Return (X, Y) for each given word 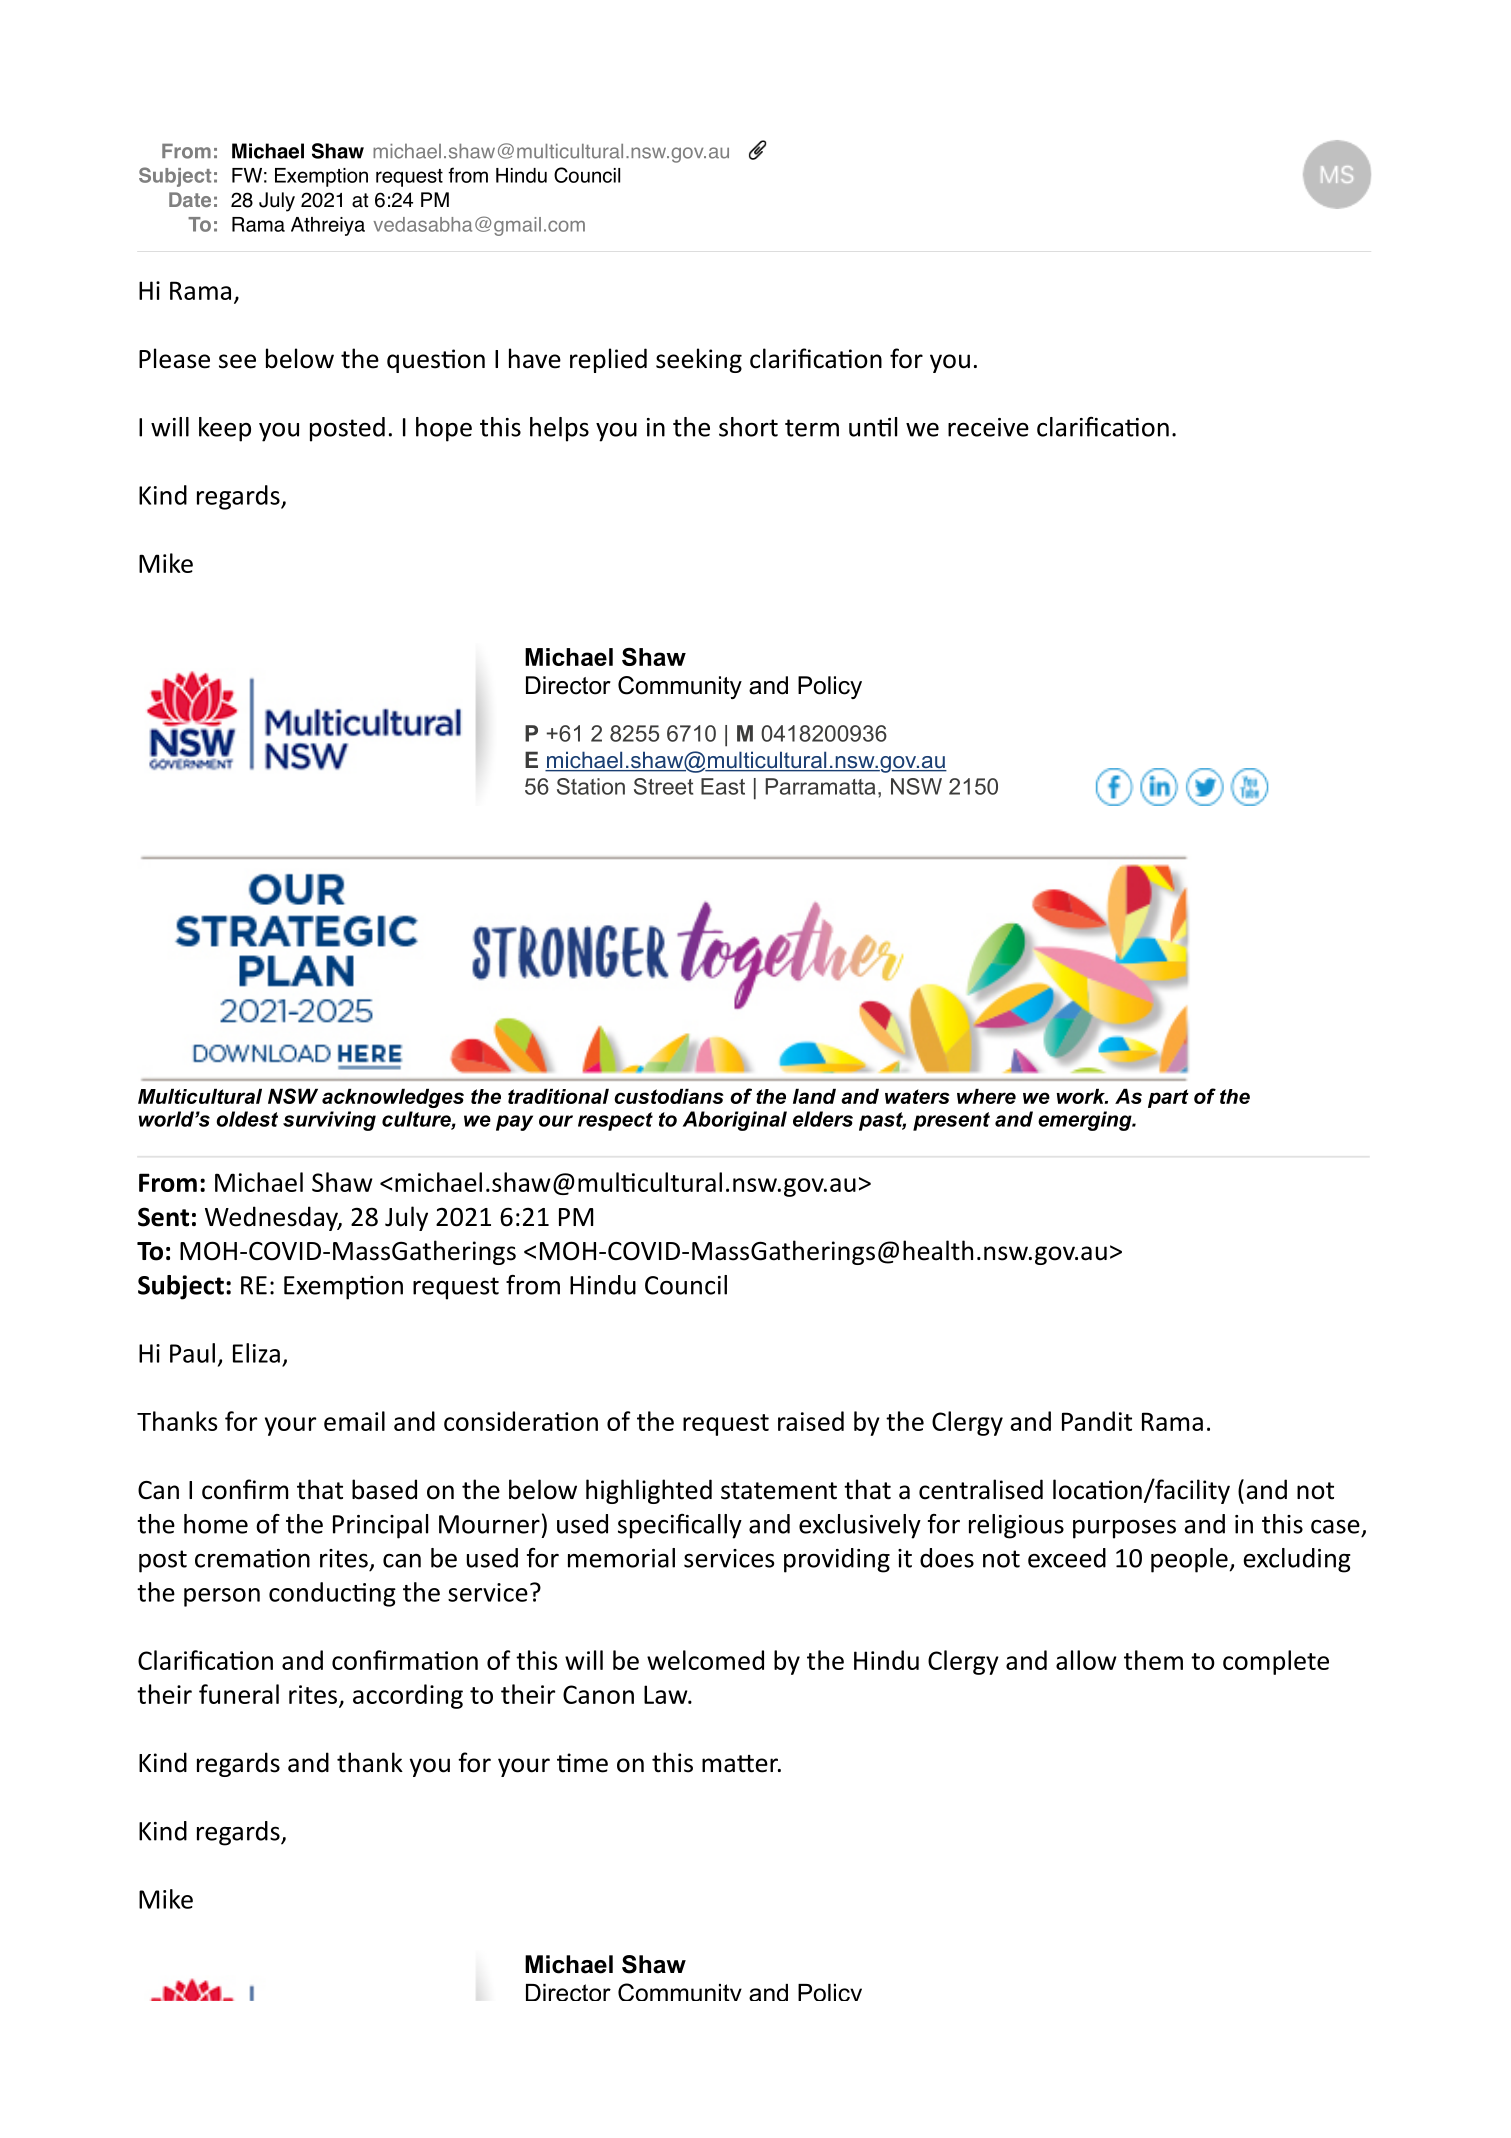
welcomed (705, 1660)
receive (988, 427)
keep (225, 429)
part (1168, 1098)
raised (811, 1421)
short (748, 427)
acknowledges (393, 1098)
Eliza (256, 1353)
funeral (239, 1694)
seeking (699, 360)
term (812, 428)
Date (190, 199)
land (814, 1096)
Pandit (1097, 1421)
